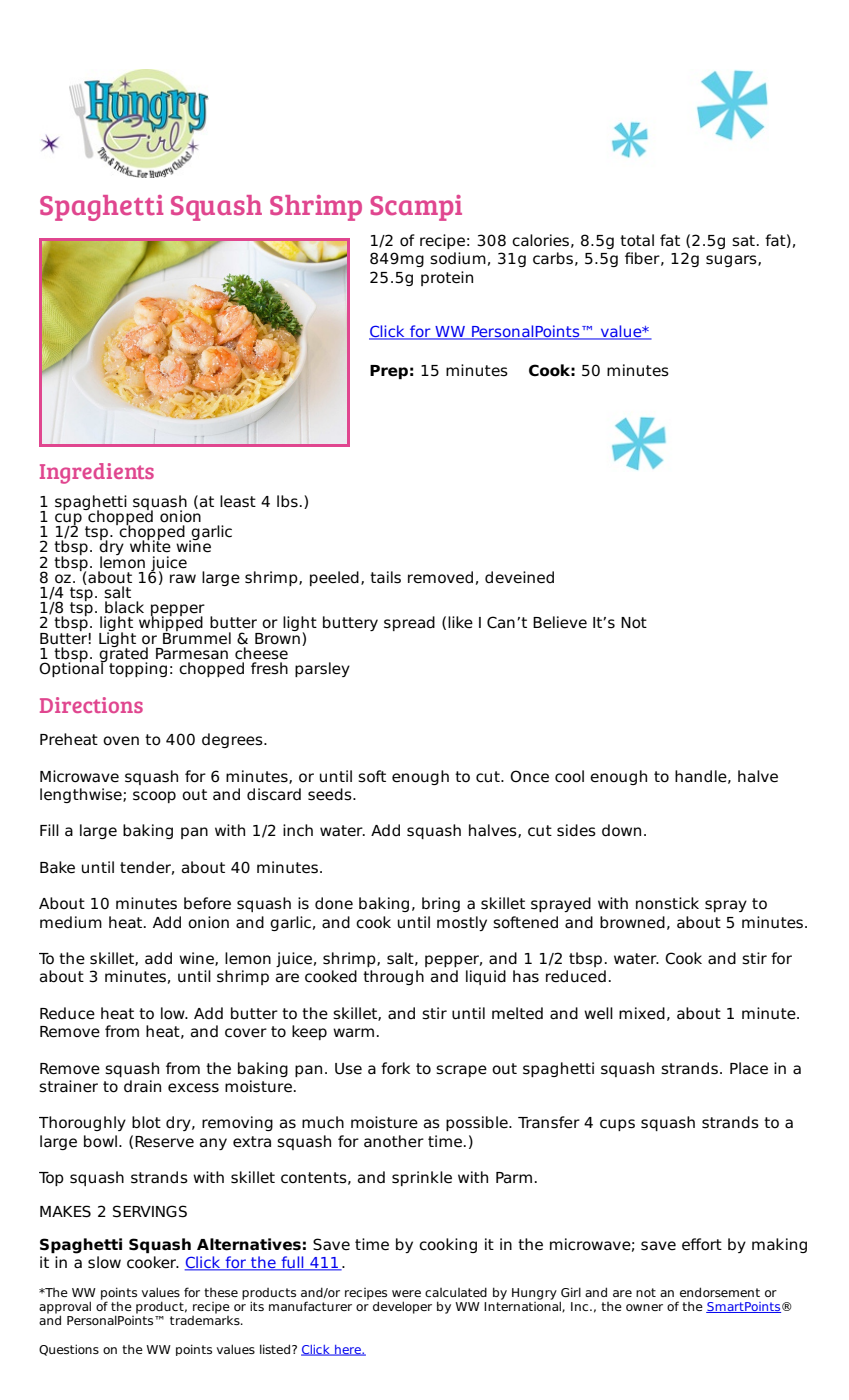 The image size is (849, 1400). I want to click on down, so click(621, 830).
